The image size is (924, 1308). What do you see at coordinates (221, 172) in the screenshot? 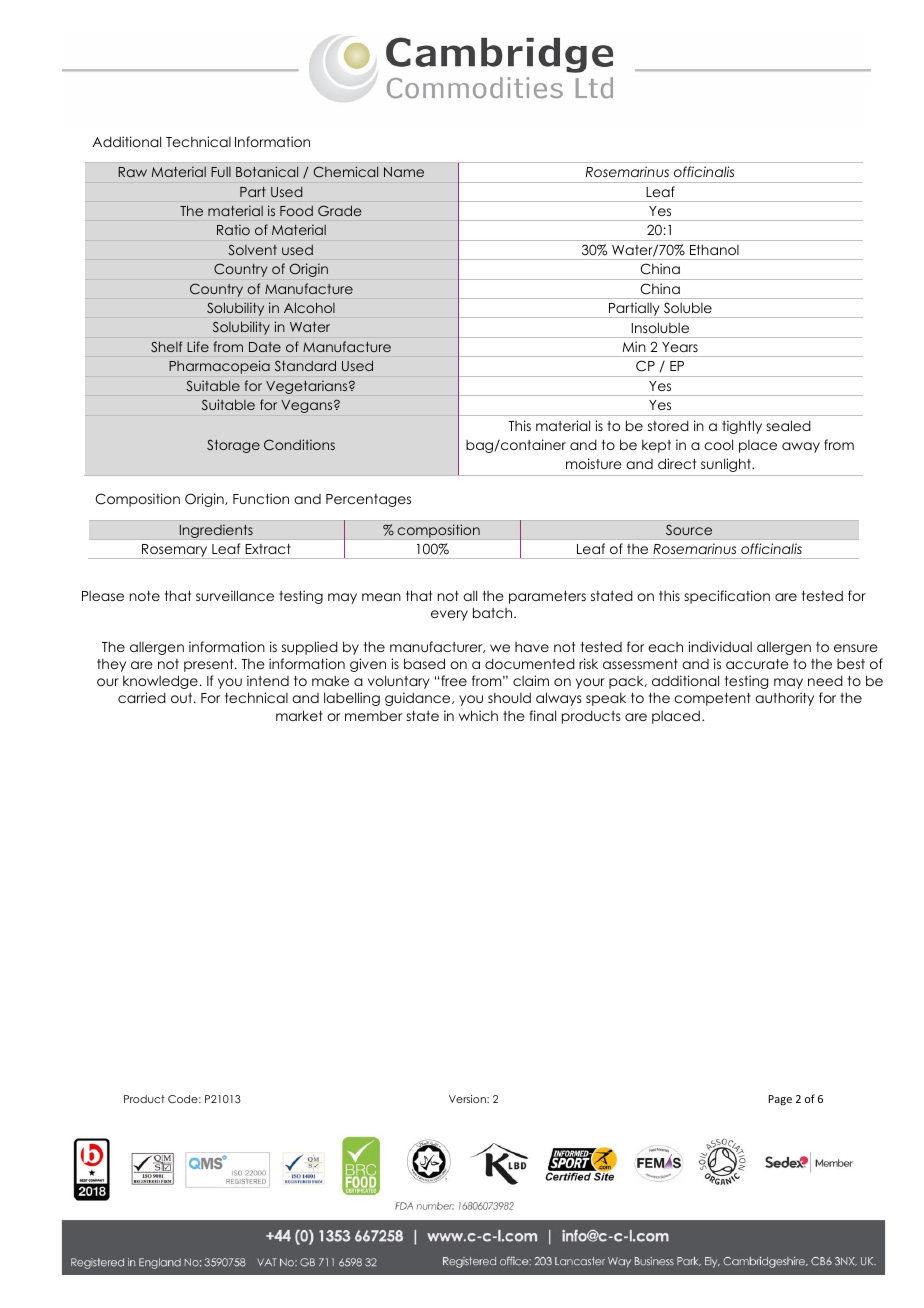
I see `Full` at bounding box center [221, 172].
